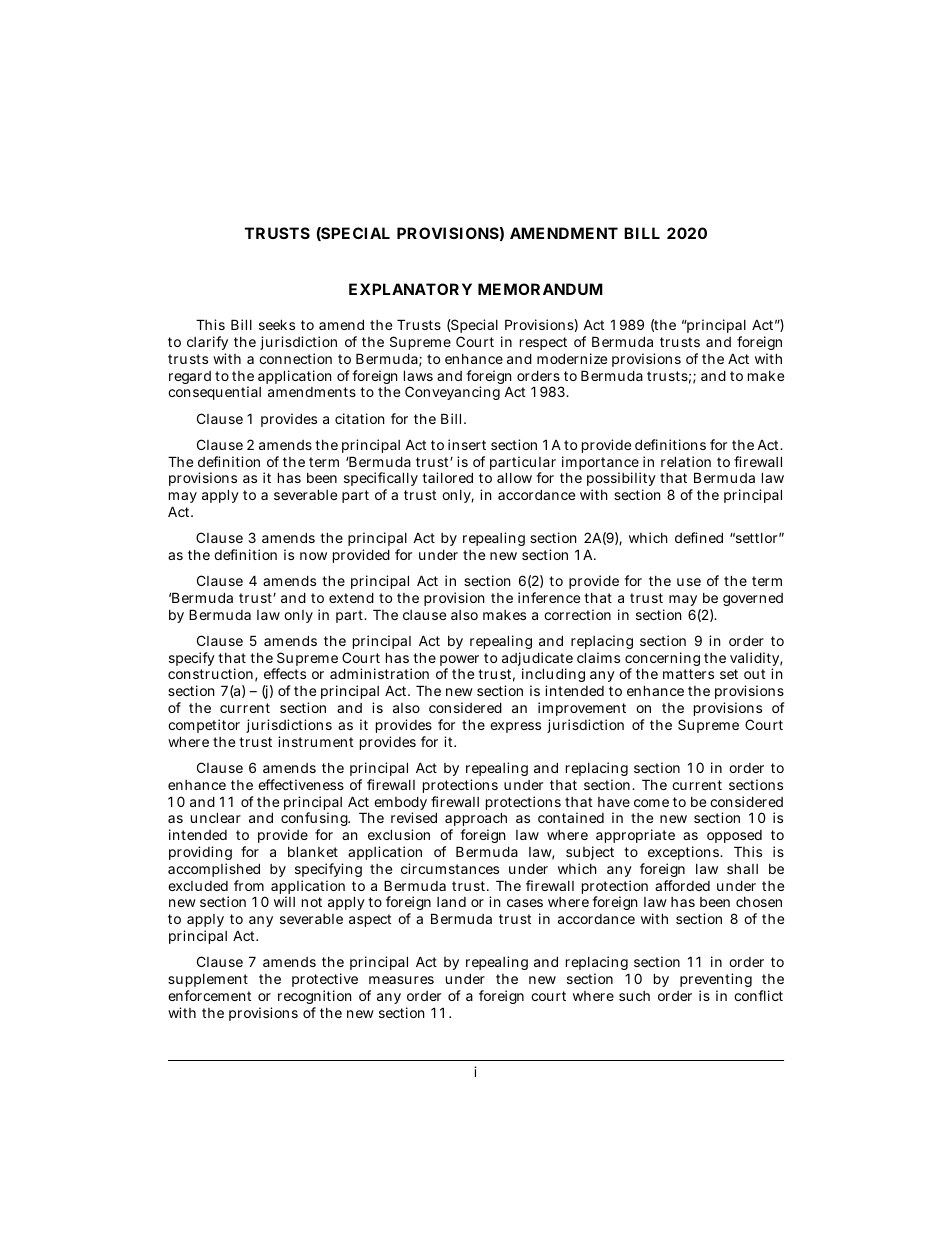  Describe the element at coordinates (447, 477) in the page. I see `tailored` at that location.
